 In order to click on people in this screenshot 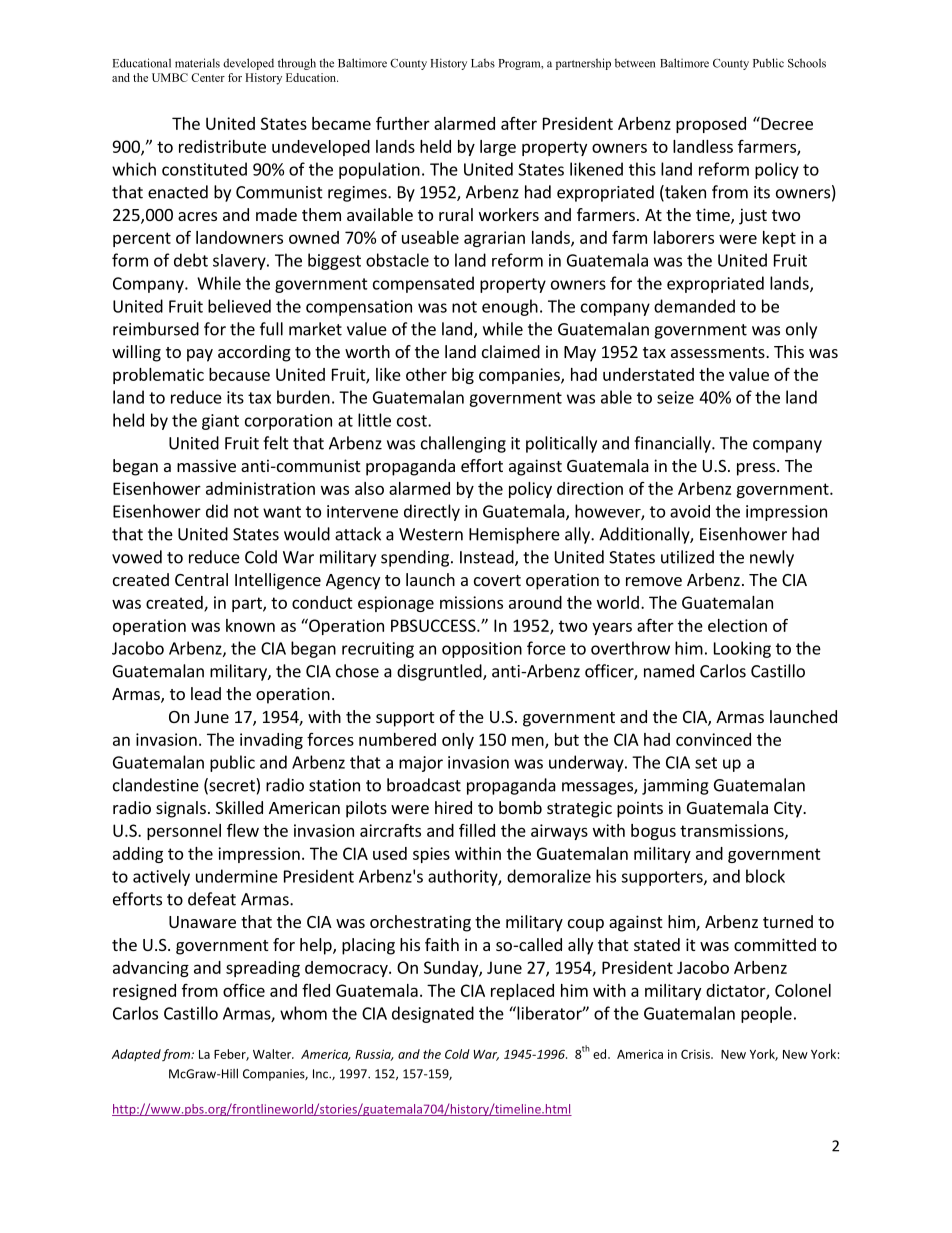, I will do `click(766, 1014)`.
